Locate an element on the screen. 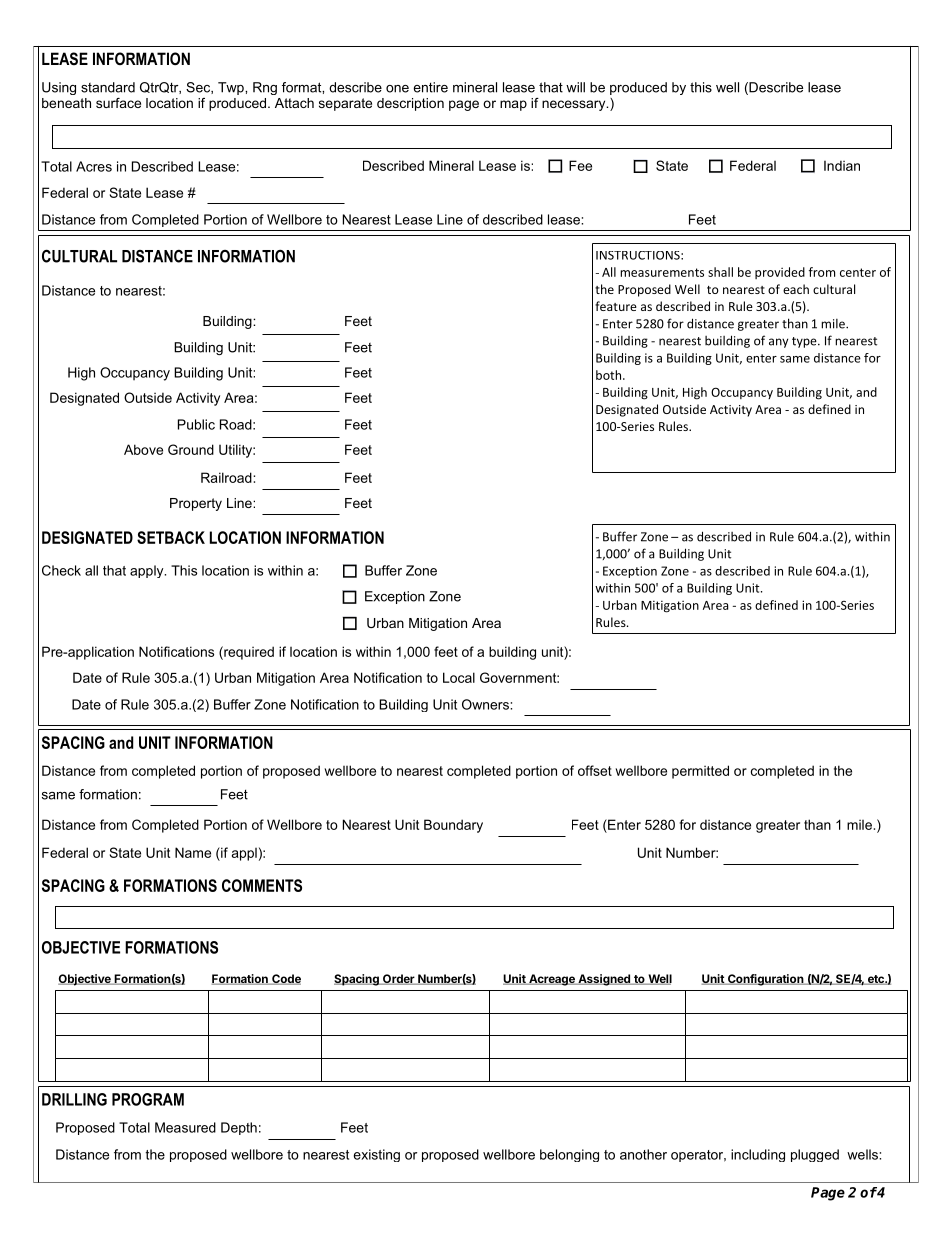 The width and height of the screenshot is (952, 1233). surface is located at coordinates (118, 103).
